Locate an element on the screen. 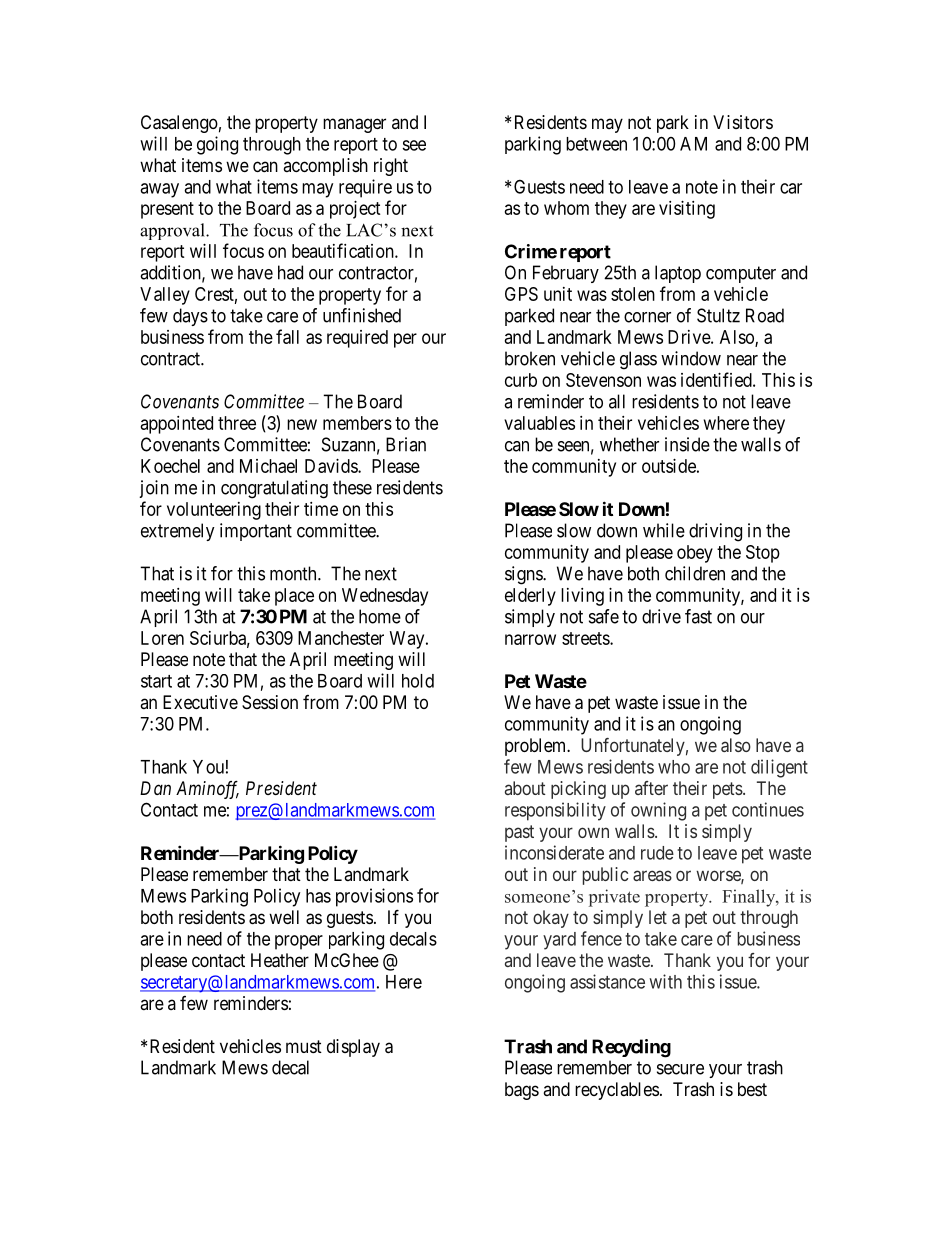 This screenshot has height=1233, width=952. inside is located at coordinates (687, 444).
